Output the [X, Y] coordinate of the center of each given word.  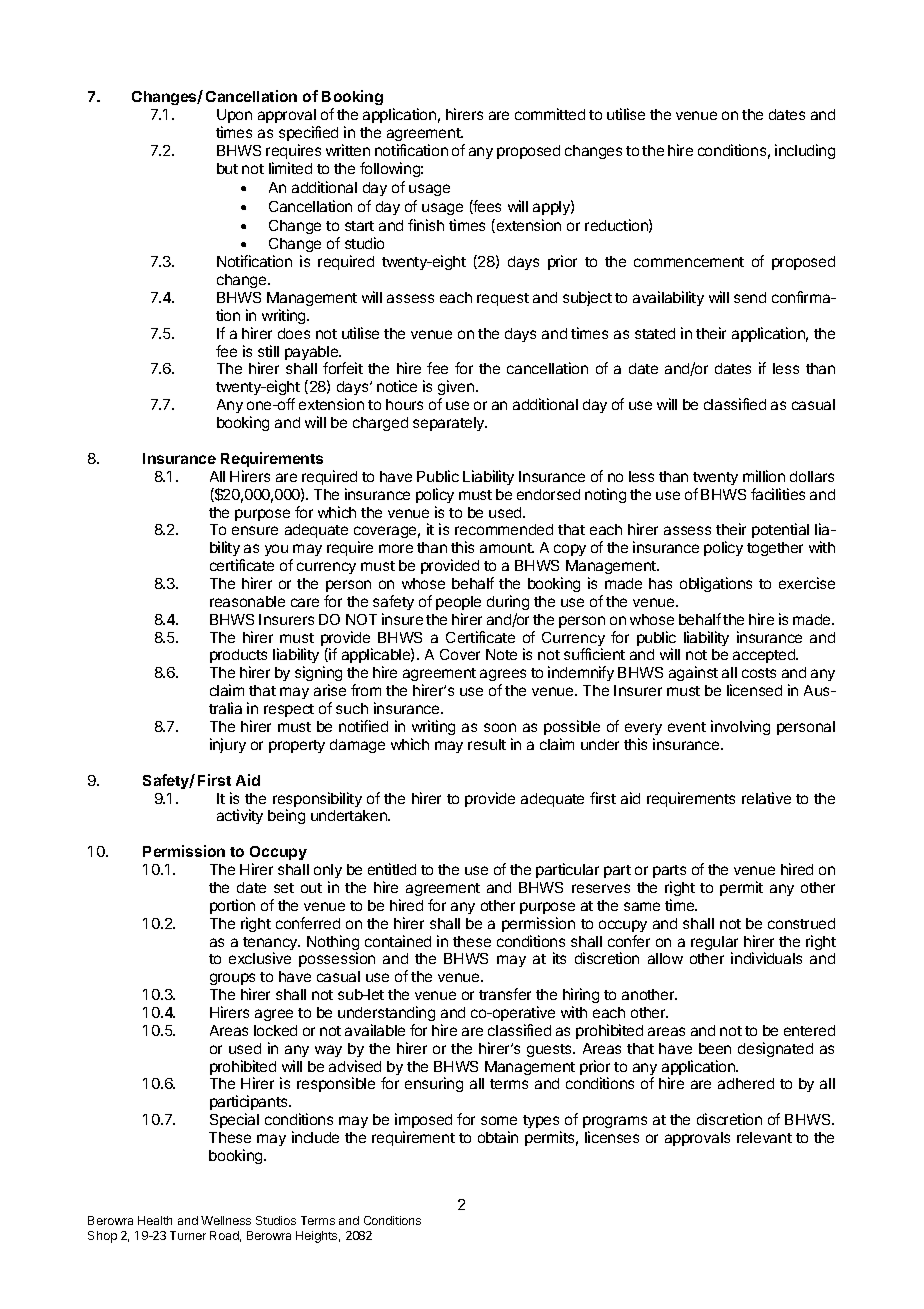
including [805, 151]
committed [550, 114]
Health [155, 1220]
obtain [498, 1137]
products [238, 658]
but [227, 168]
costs [759, 673]
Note [501, 654]
